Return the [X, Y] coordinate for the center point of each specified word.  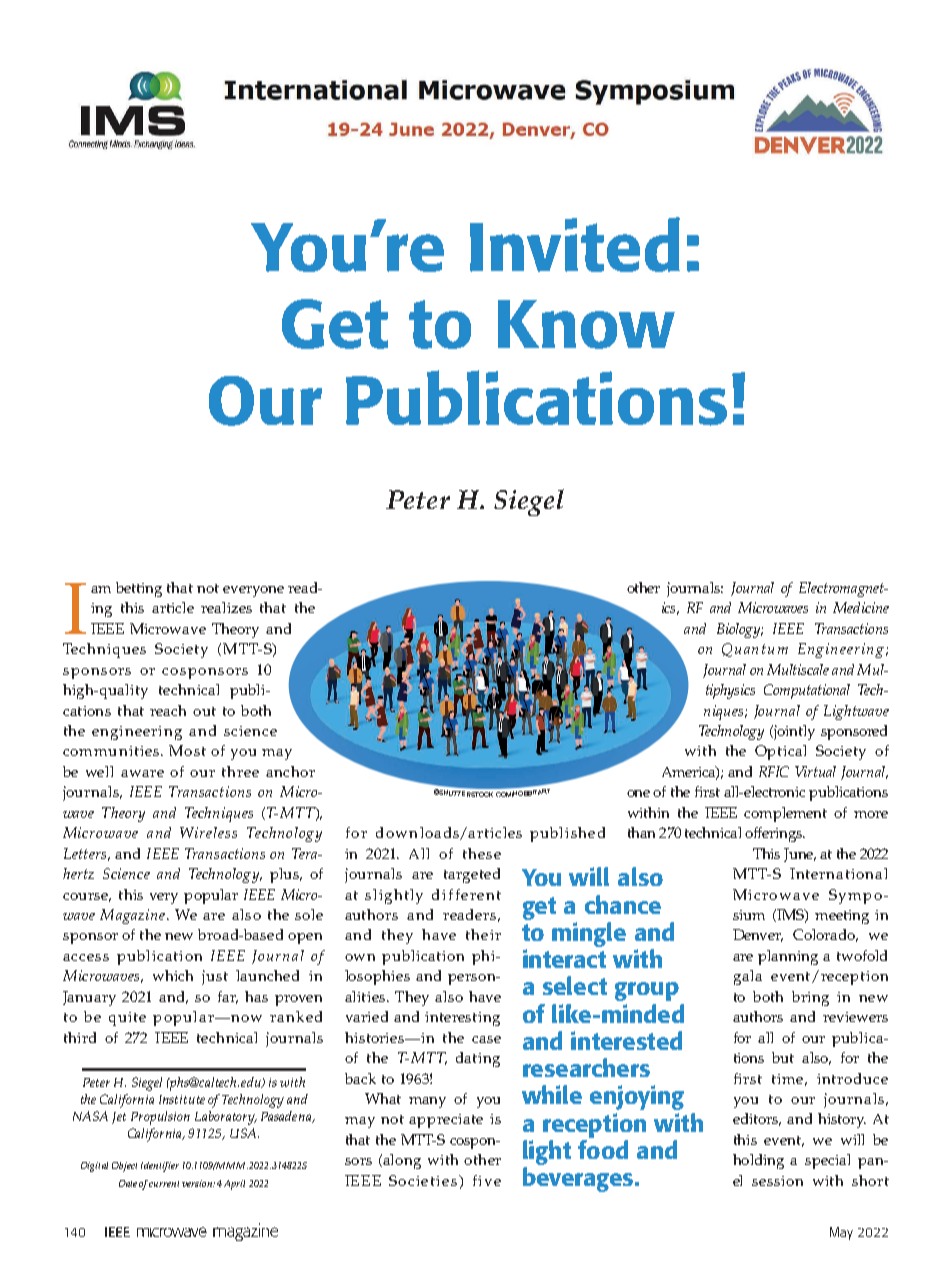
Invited [575, 244]
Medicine [861, 607]
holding [758, 1161]
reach [168, 710]
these [482, 853]
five [487, 1180]
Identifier [160, 1167]
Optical [780, 752]
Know [586, 324]
